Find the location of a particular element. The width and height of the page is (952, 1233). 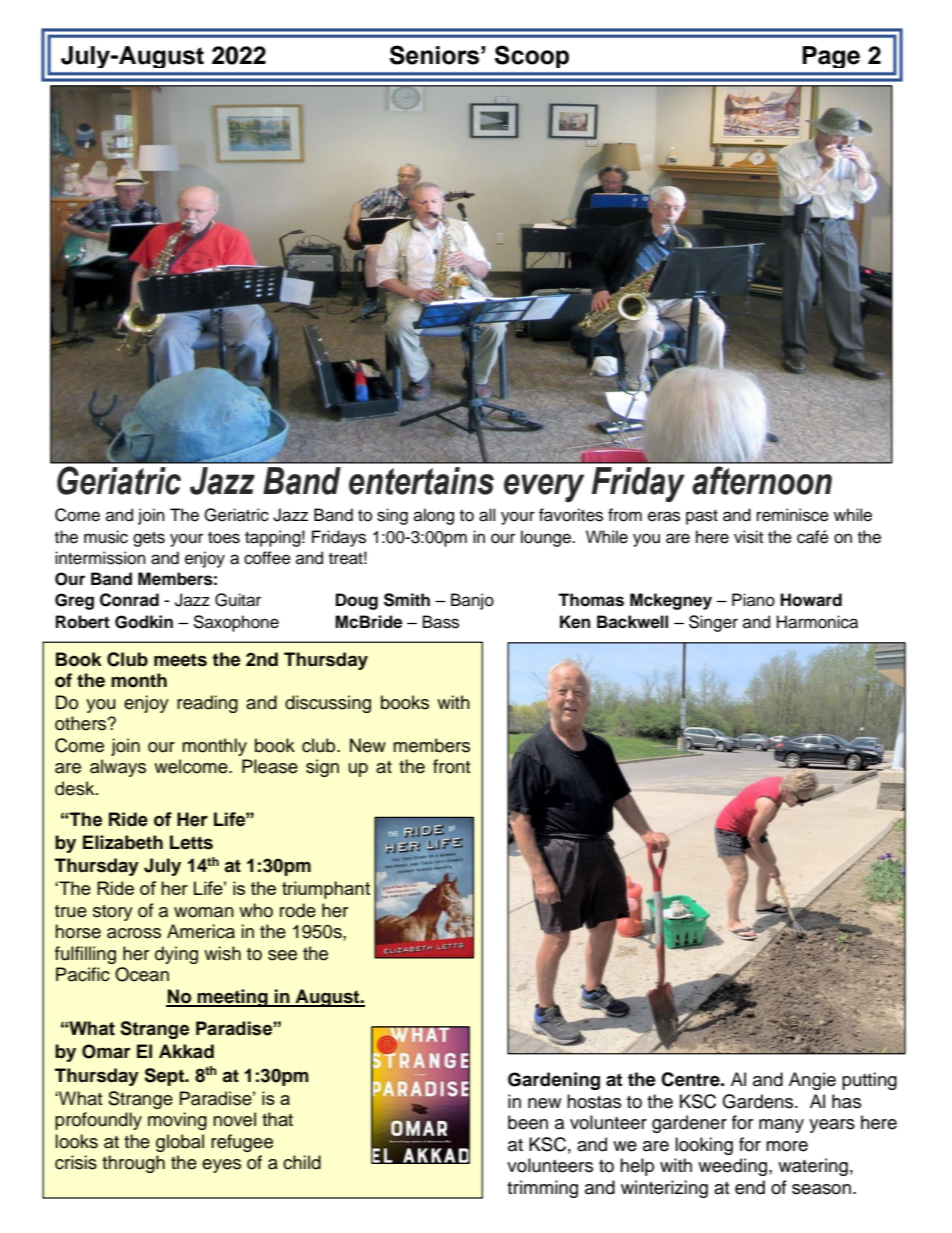

entertains is located at coordinates (421, 481).
